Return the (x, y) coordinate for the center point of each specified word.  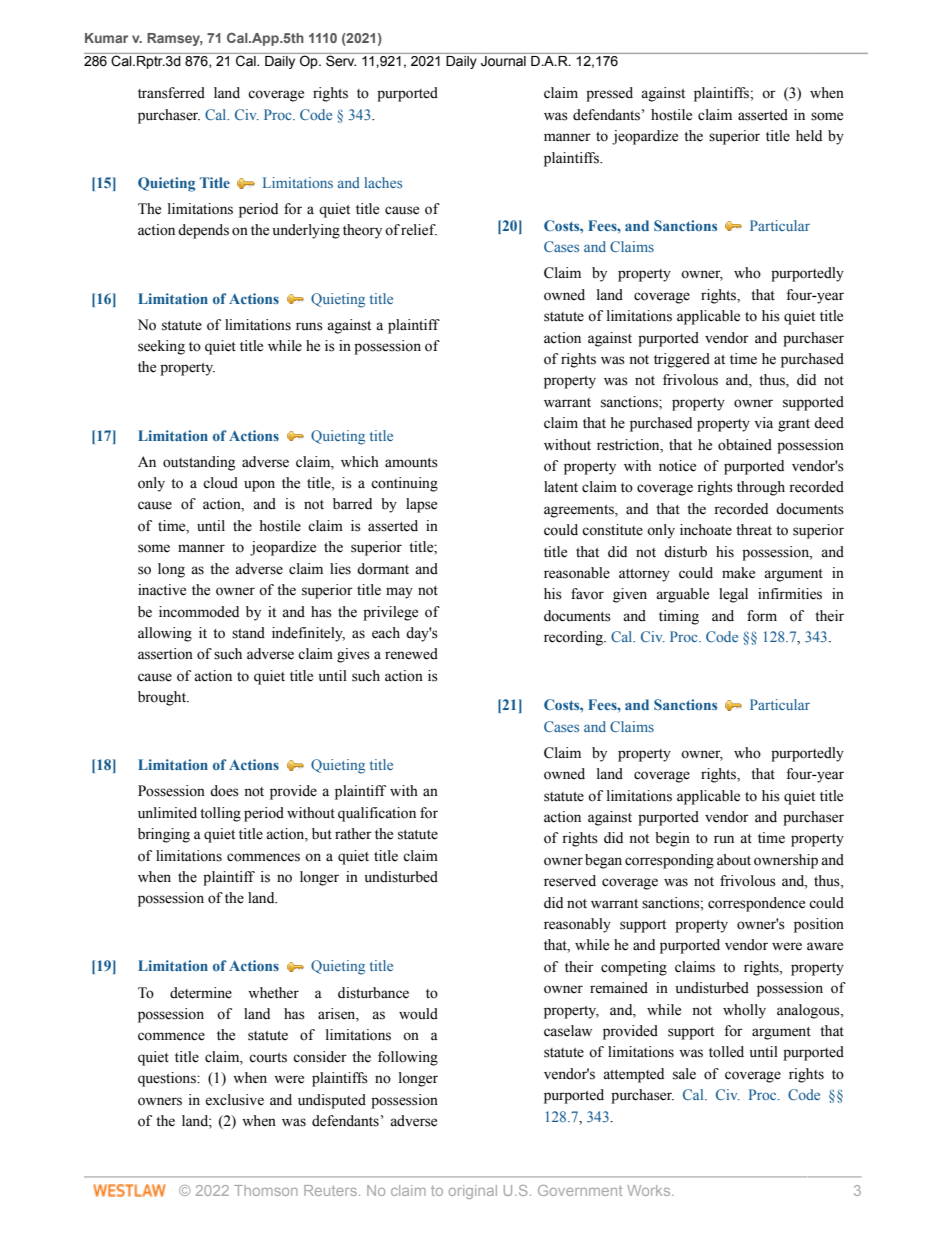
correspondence (756, 904)
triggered (682, 360)
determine (201, 993)
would (418, 1014)
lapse (421, 505)
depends (203, 231)
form (762, 616)
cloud (220, 483)
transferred (171, 93)
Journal (503, 61)
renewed (411, 654)
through (761, 488)
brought (163, 698)
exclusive (234, 1100)
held (809, 136)
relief (419, 230)
